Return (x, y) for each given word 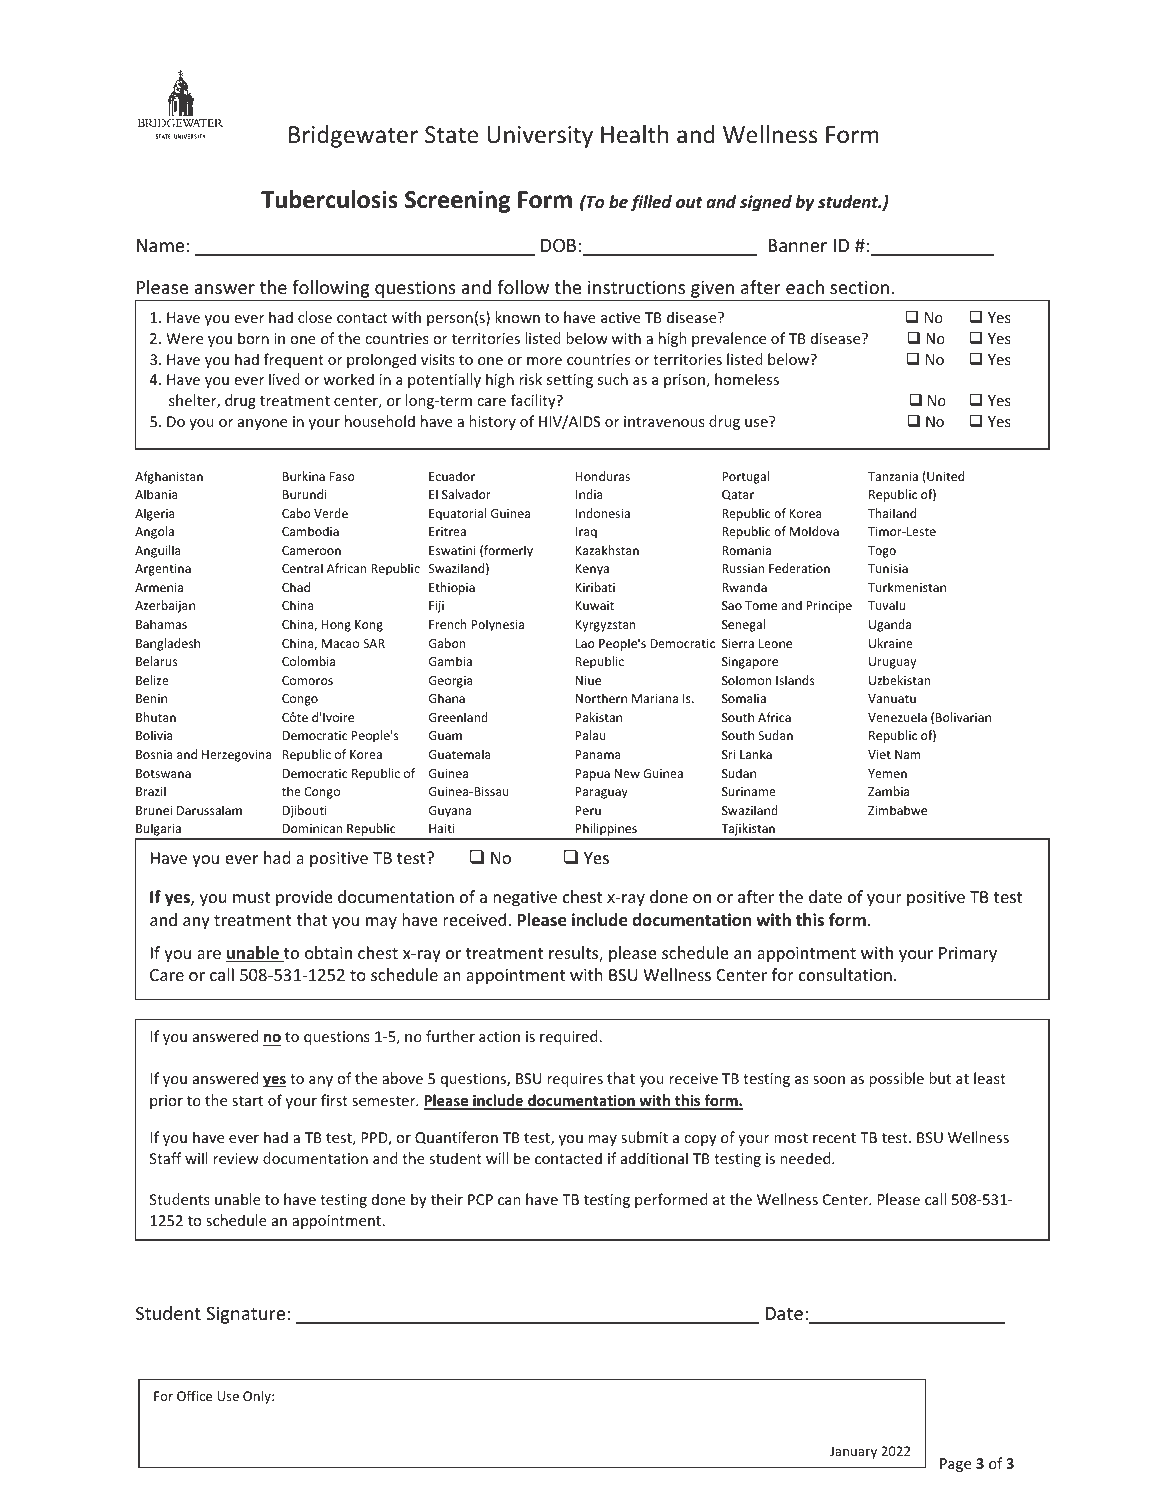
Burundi (305, 494)
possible (896, 1079)
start (247, 1101)
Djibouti (305, 811)
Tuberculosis (329, 199)
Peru (588, 810)
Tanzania (893, 476)
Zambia (888, 791)
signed (766, 203)
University (540, 137)
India (589, 494)
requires (575, 1080)
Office (194, 1395)
